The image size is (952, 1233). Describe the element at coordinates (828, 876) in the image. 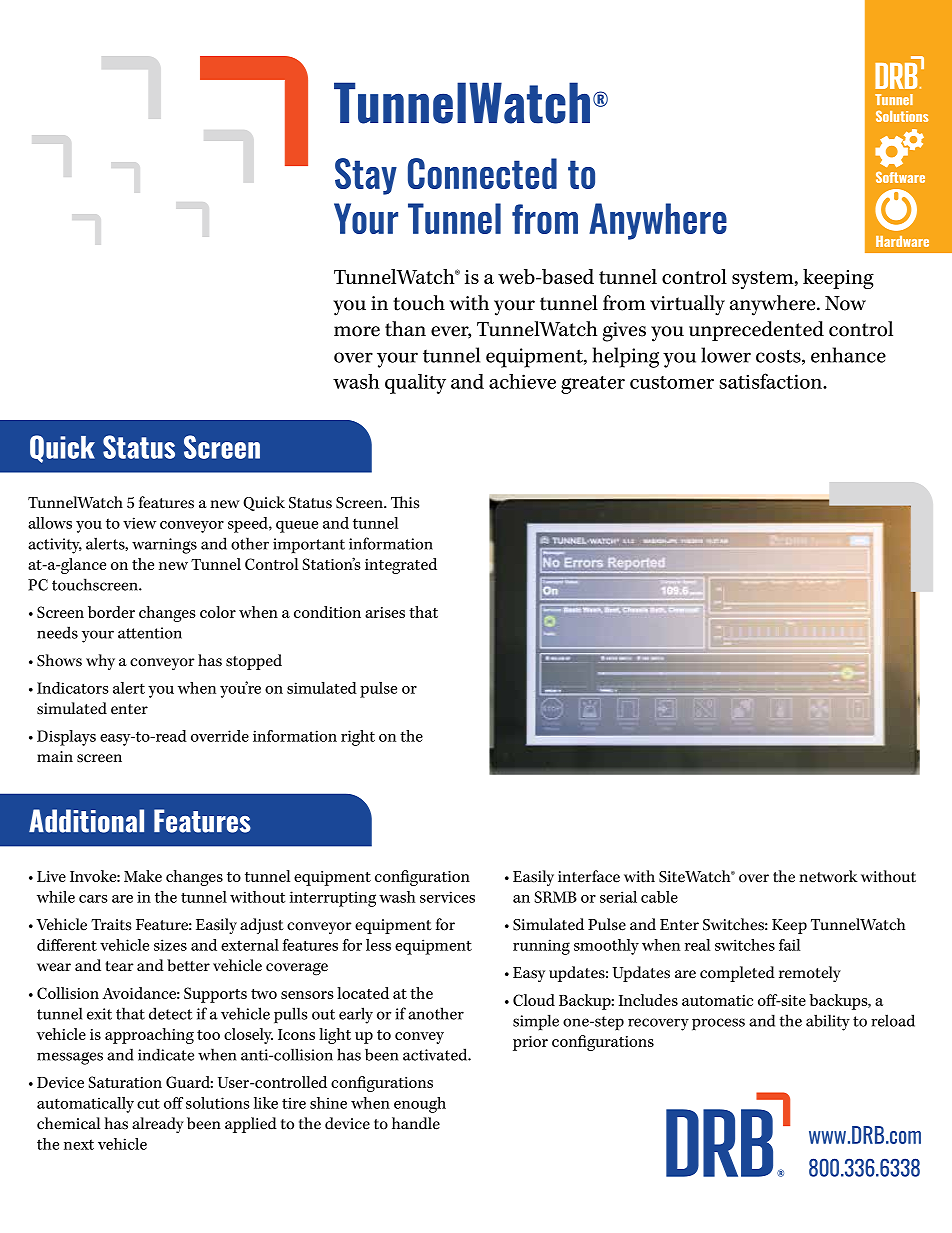

I see `network` at that location.
